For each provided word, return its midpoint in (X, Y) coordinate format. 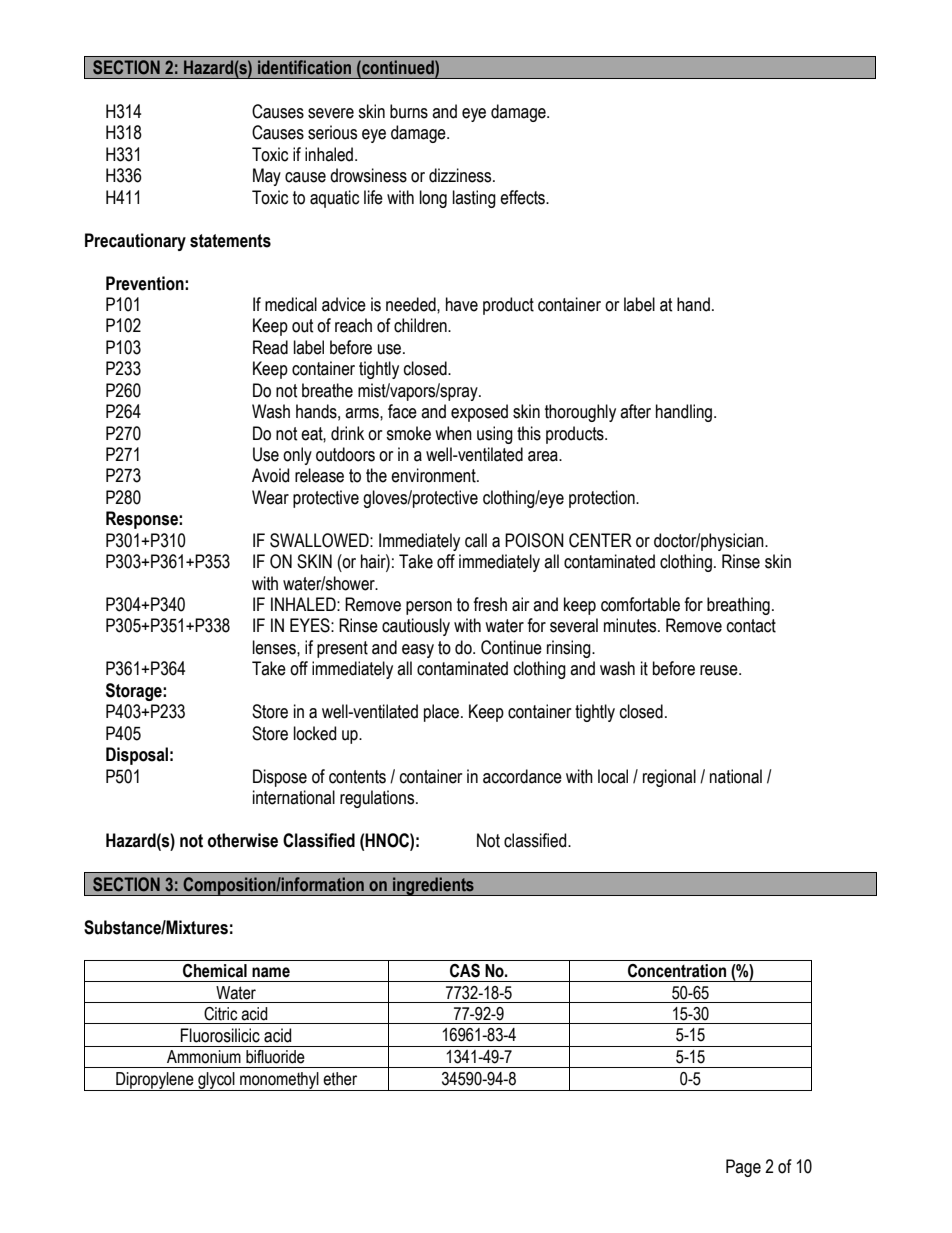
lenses (275, 647)
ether (340, 1079)
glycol (216, 1081)
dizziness (461, 175)
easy (418, 651)
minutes (631, 625)
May (267, 177)
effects (524, 197)
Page (743, 1168)
